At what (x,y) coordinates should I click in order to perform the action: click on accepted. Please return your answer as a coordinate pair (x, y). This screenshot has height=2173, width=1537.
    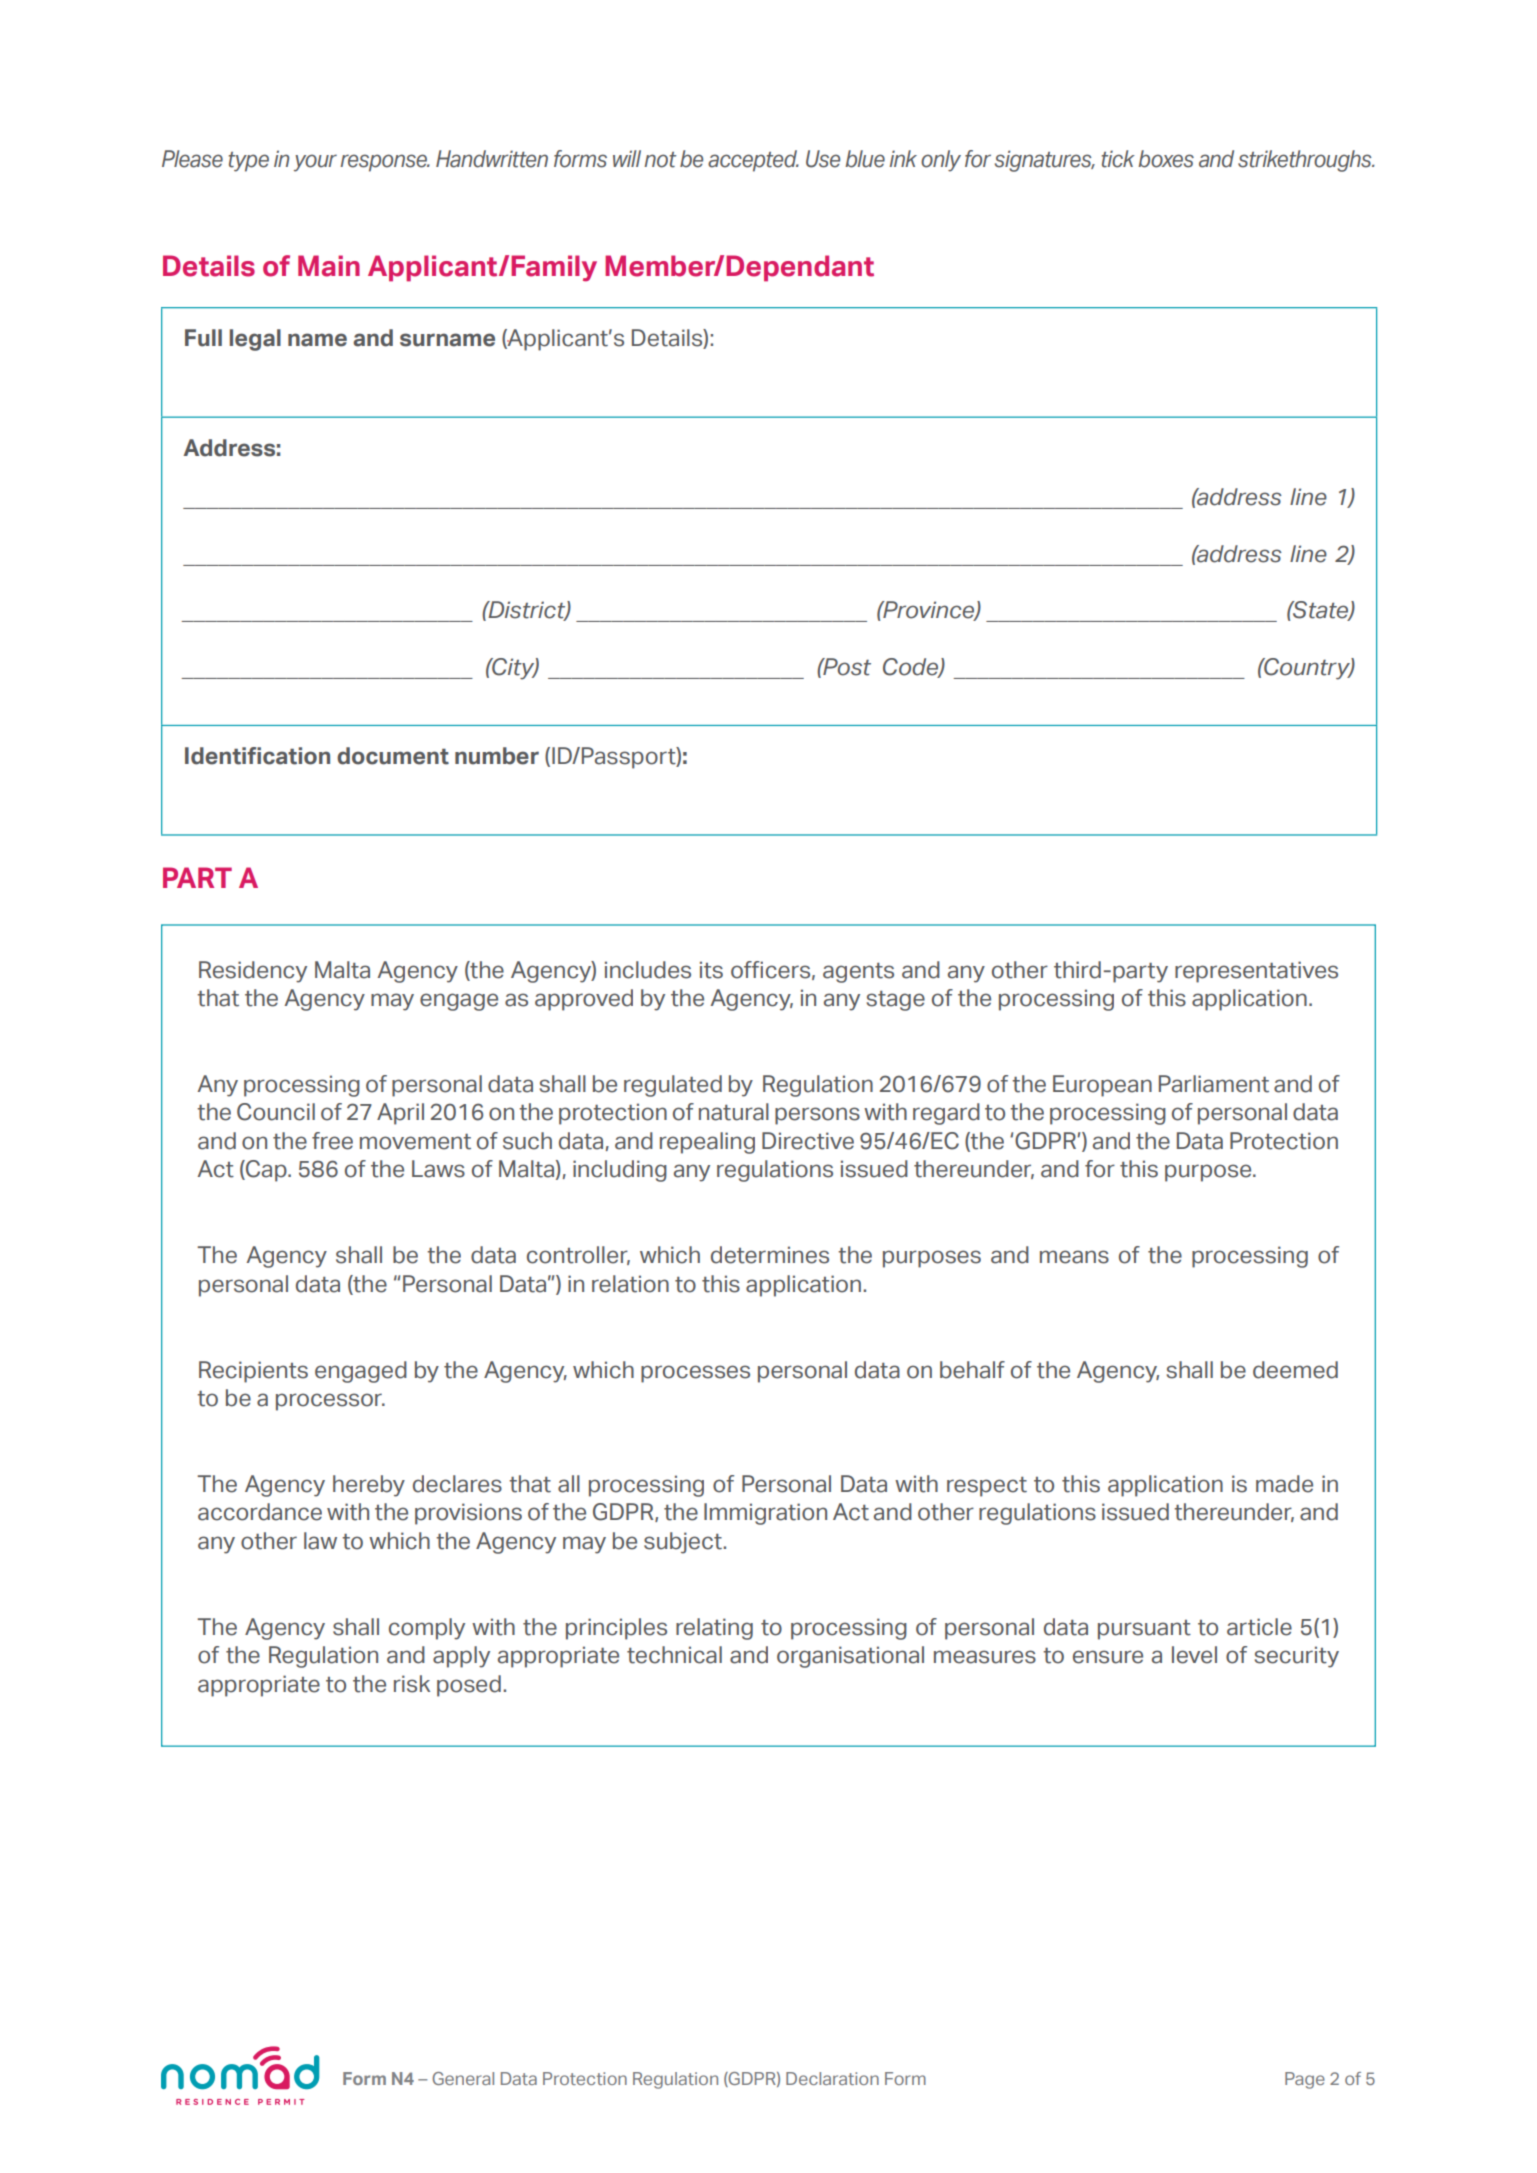
    Looking at the image, I should click on (753, 161).
